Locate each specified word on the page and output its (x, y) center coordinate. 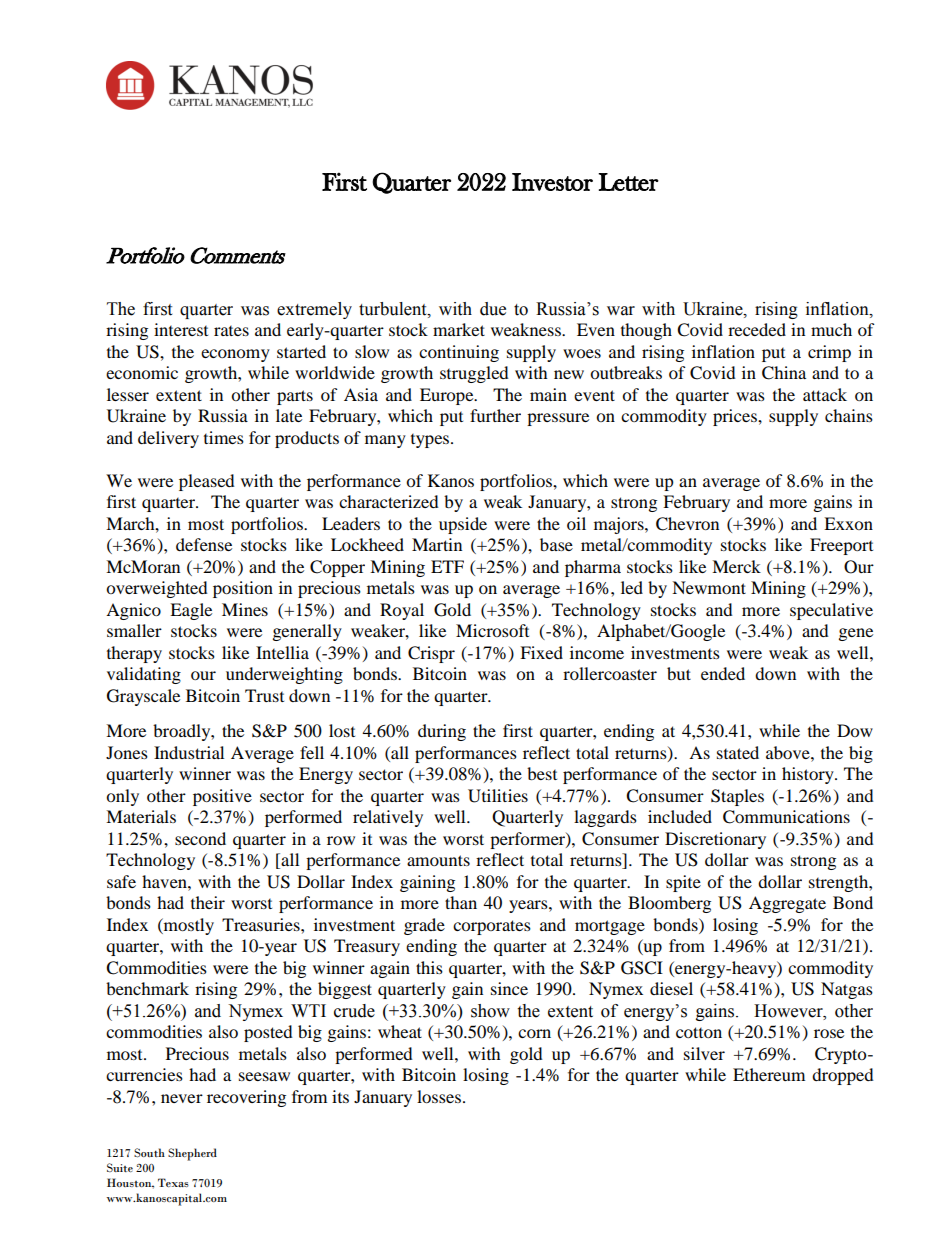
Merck (736, 566)
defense (204, 544)
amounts (438, 860)
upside (463, 525)
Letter (628, 182)
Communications (786, 817)
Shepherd (192, 1154)
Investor (552, 182)
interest (181, 329)
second (200, 838)
